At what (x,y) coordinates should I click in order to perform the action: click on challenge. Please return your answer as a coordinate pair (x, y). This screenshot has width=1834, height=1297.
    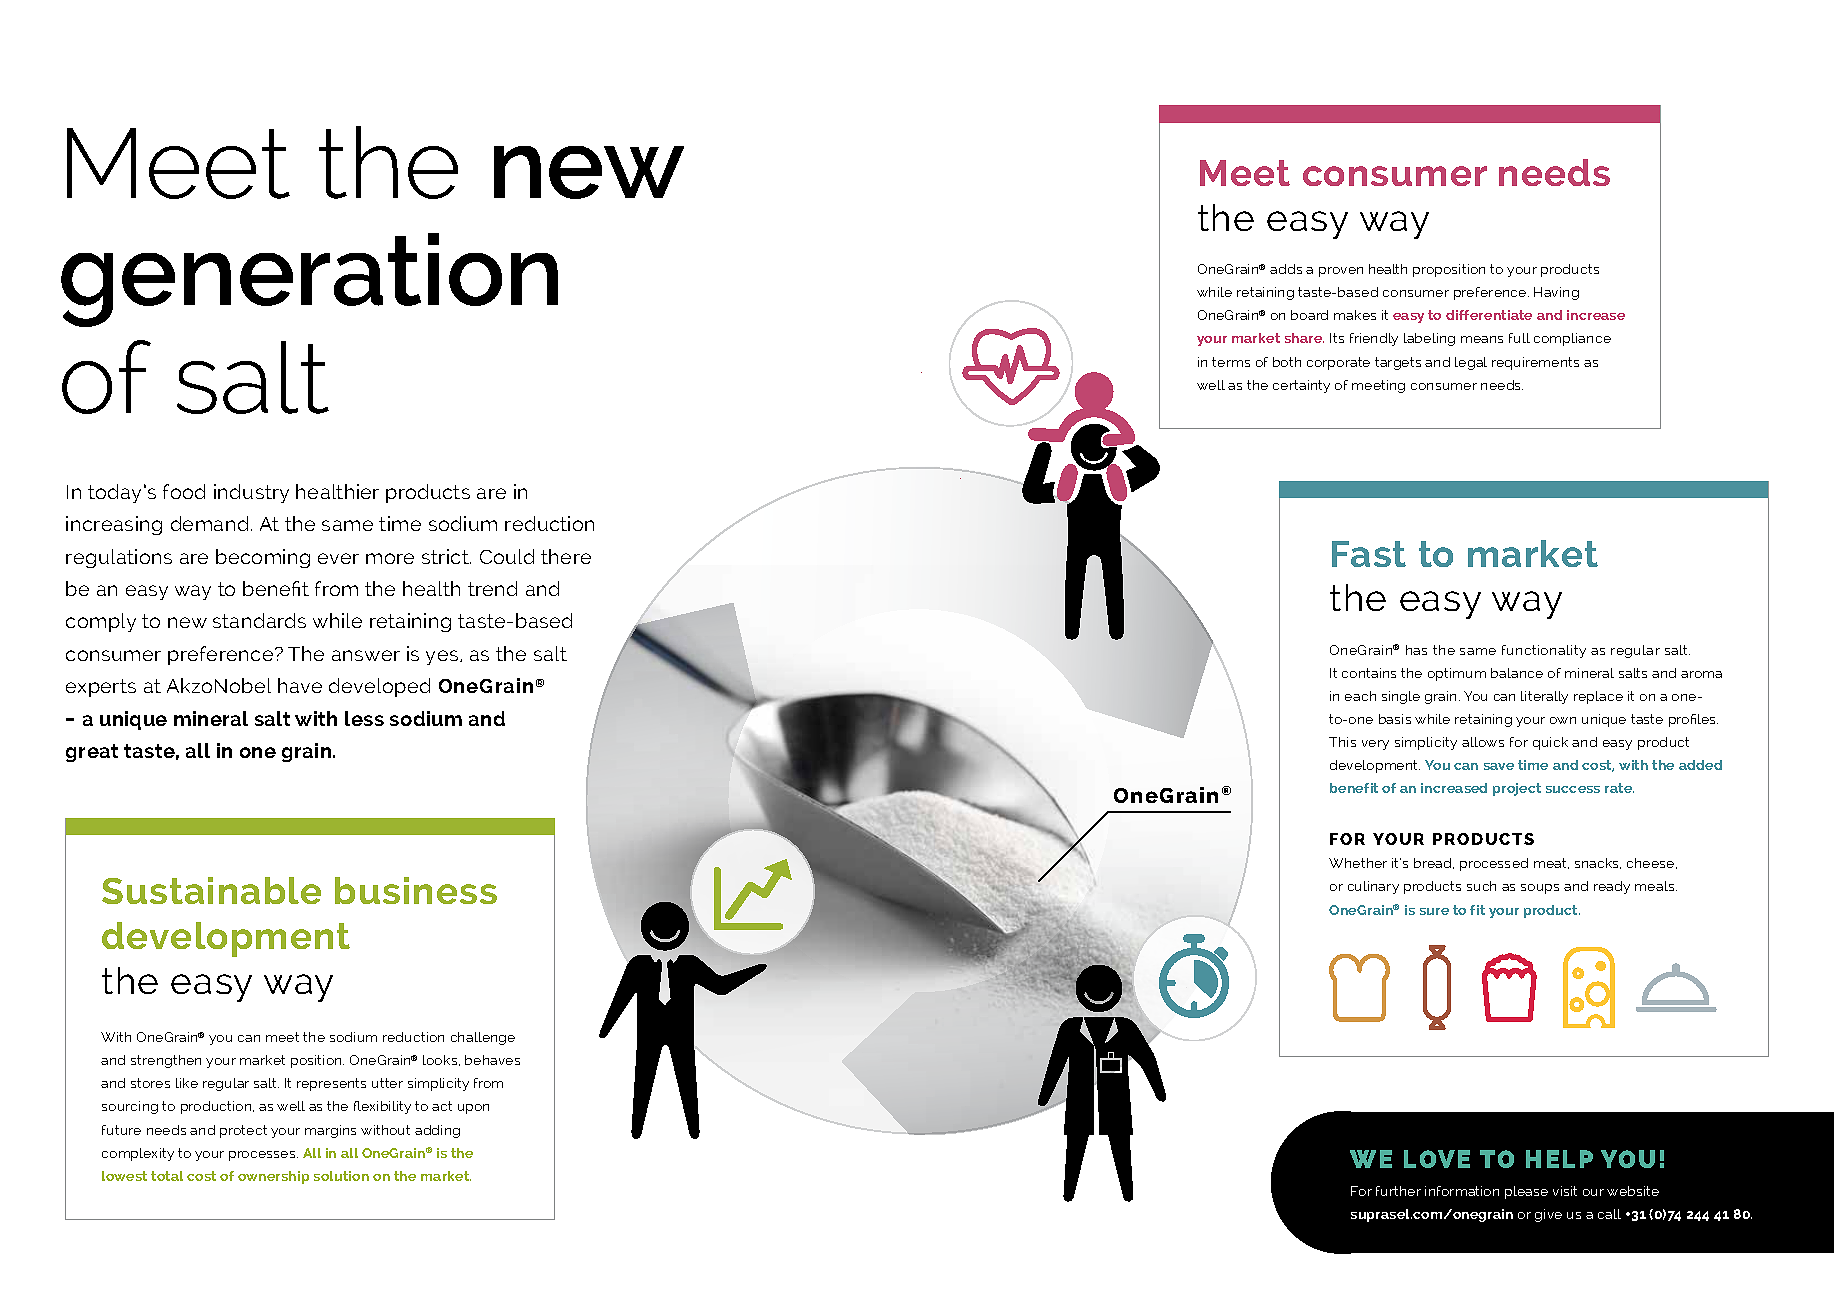
    Looking at the image, I should click on (483, 1038).
